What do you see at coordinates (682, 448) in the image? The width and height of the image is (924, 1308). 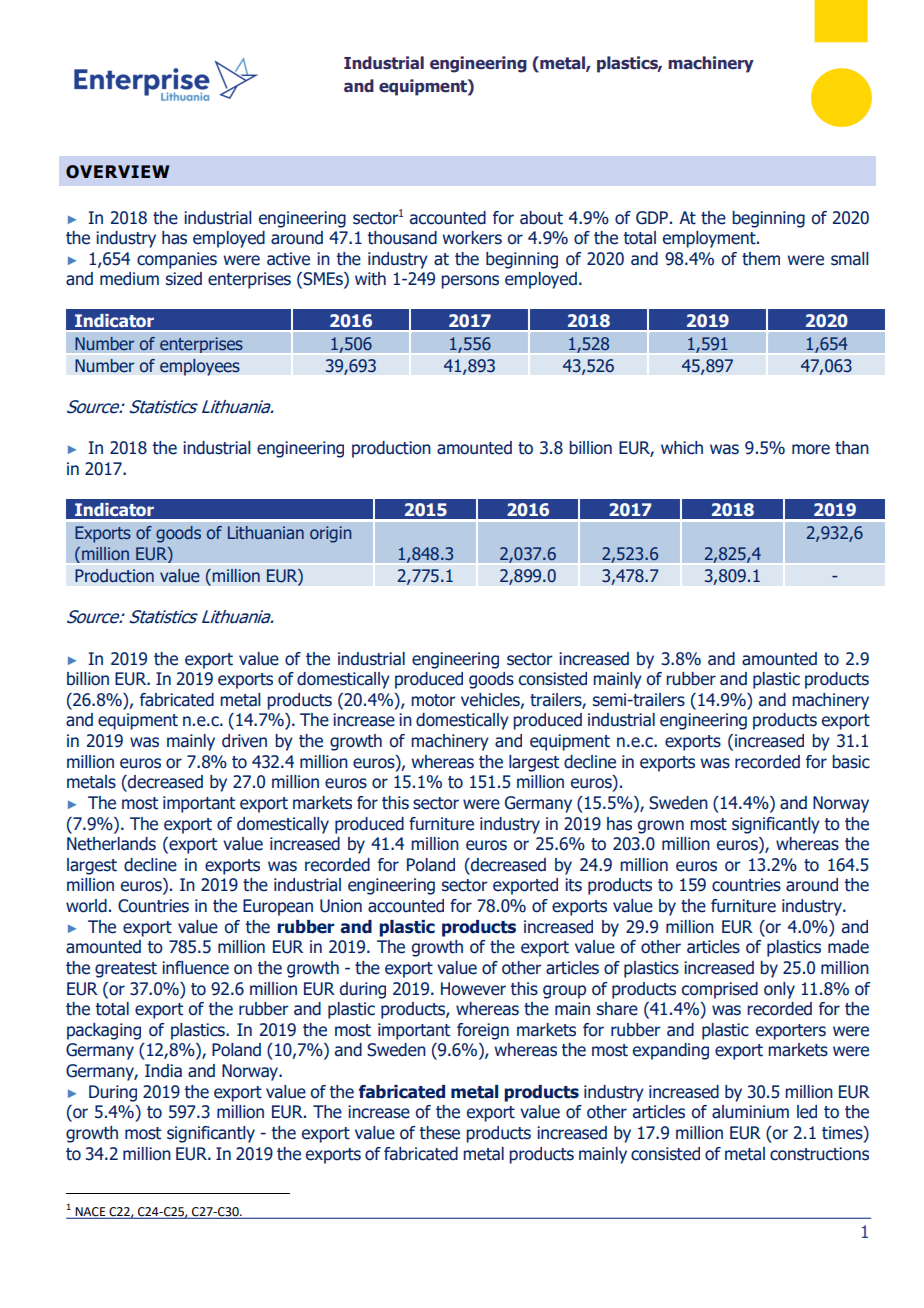 I see `which` at bounding box center [682, 448].
